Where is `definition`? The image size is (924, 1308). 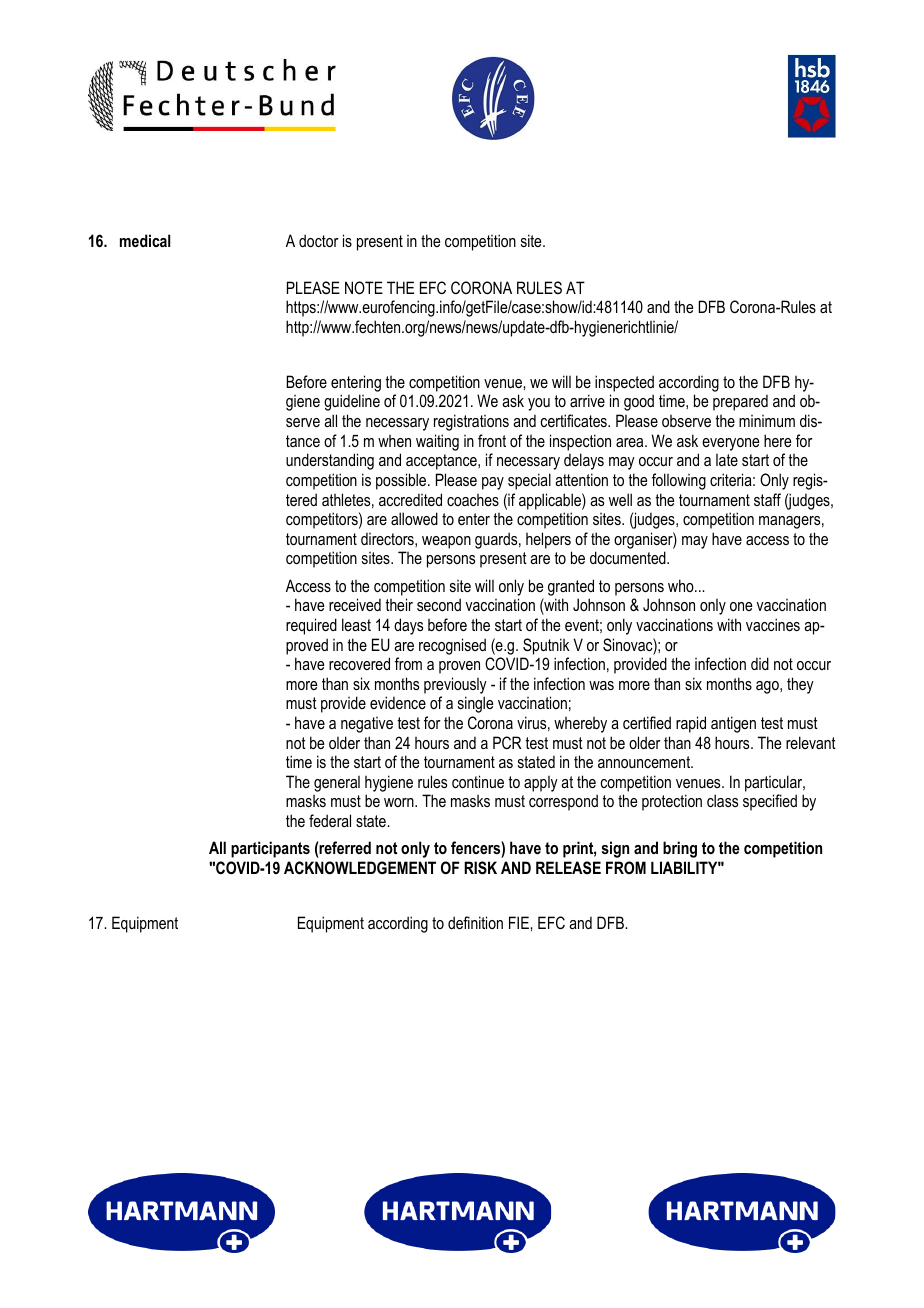 definition is located at coordinates (475, 922).
